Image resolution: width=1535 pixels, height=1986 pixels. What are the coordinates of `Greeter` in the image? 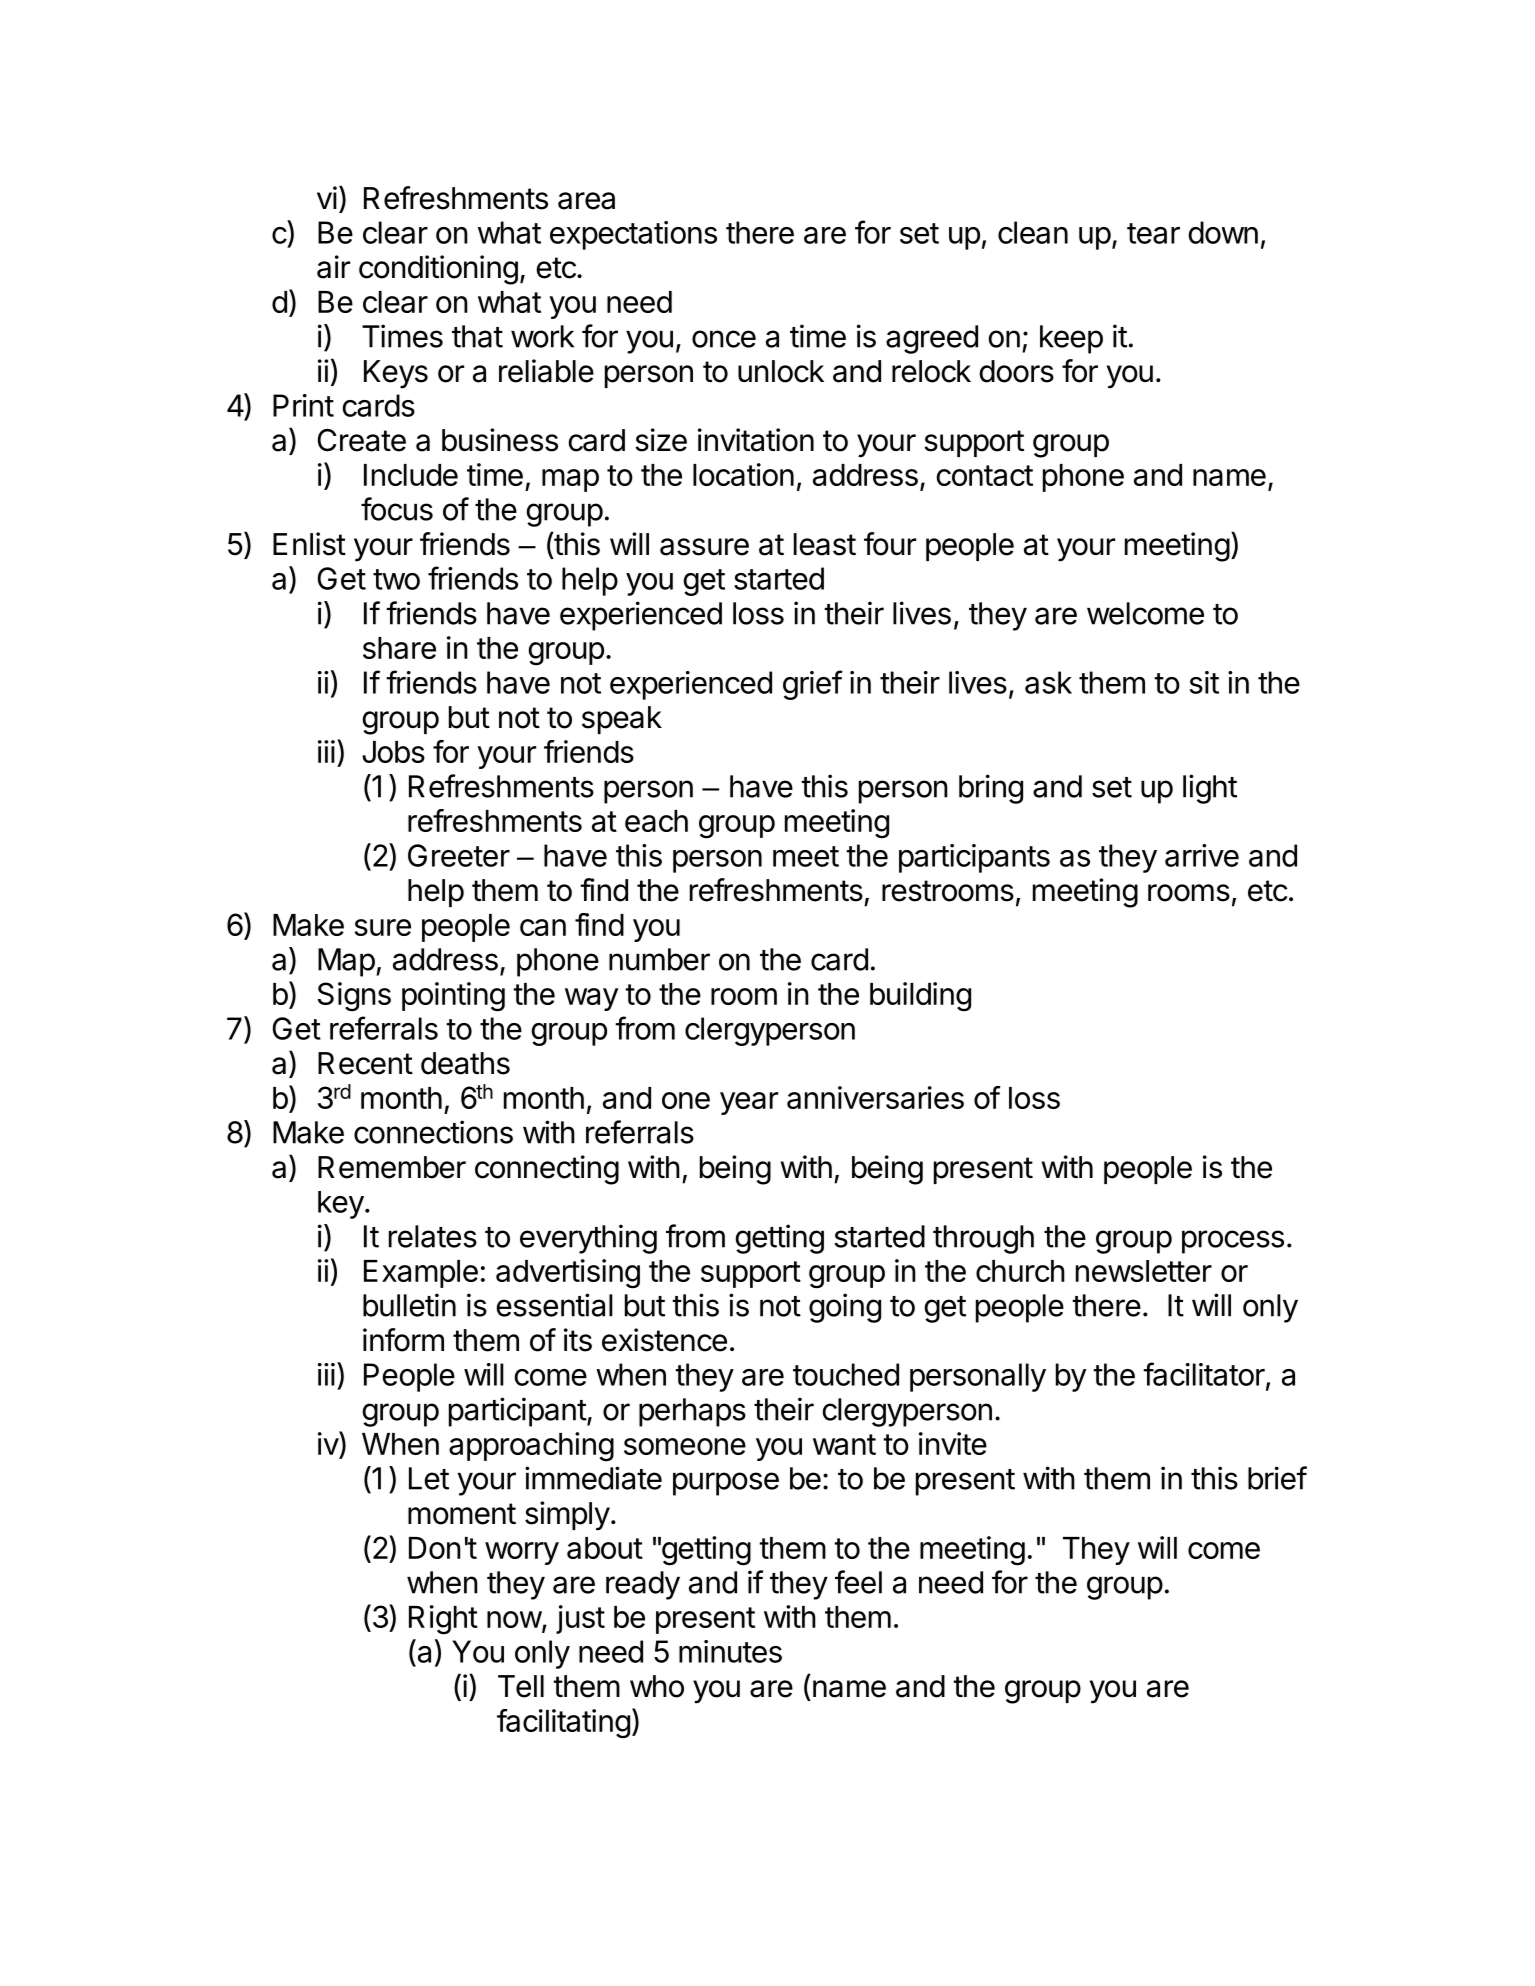 It's located at (459, 855).
